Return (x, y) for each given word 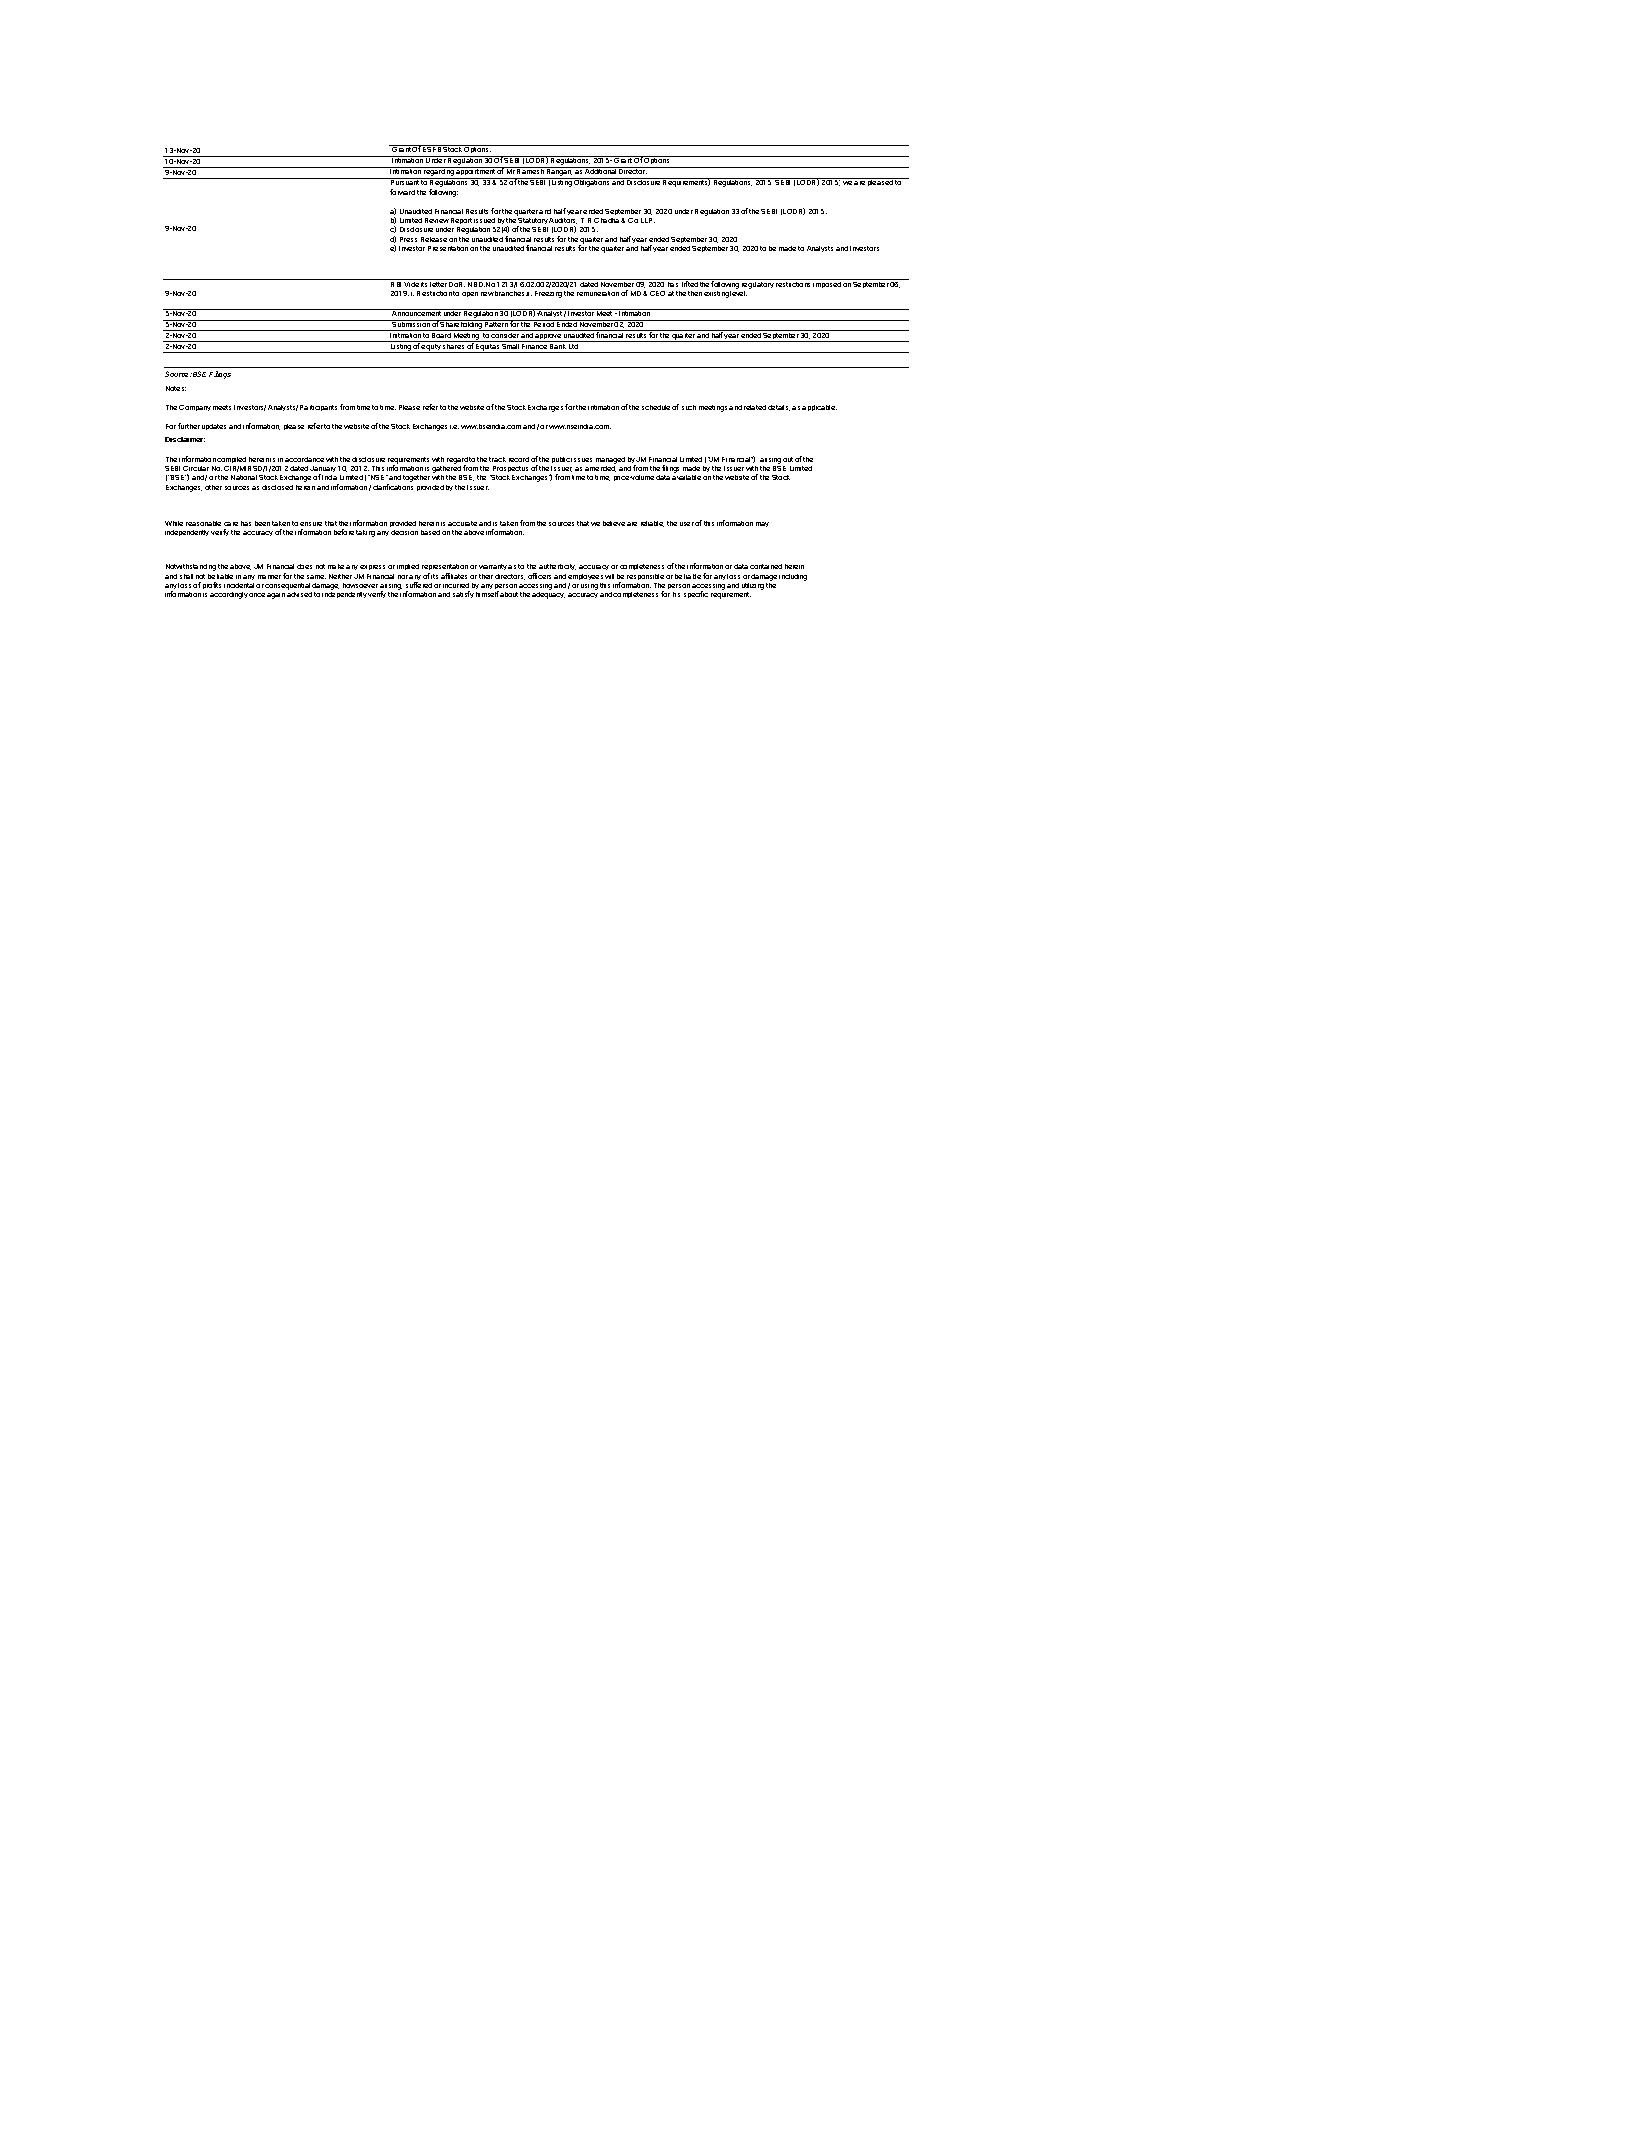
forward (402, 192)
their (486, 576)
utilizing (753, 588)
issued (484, 220)
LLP (648, 220)
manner (269, 577)
